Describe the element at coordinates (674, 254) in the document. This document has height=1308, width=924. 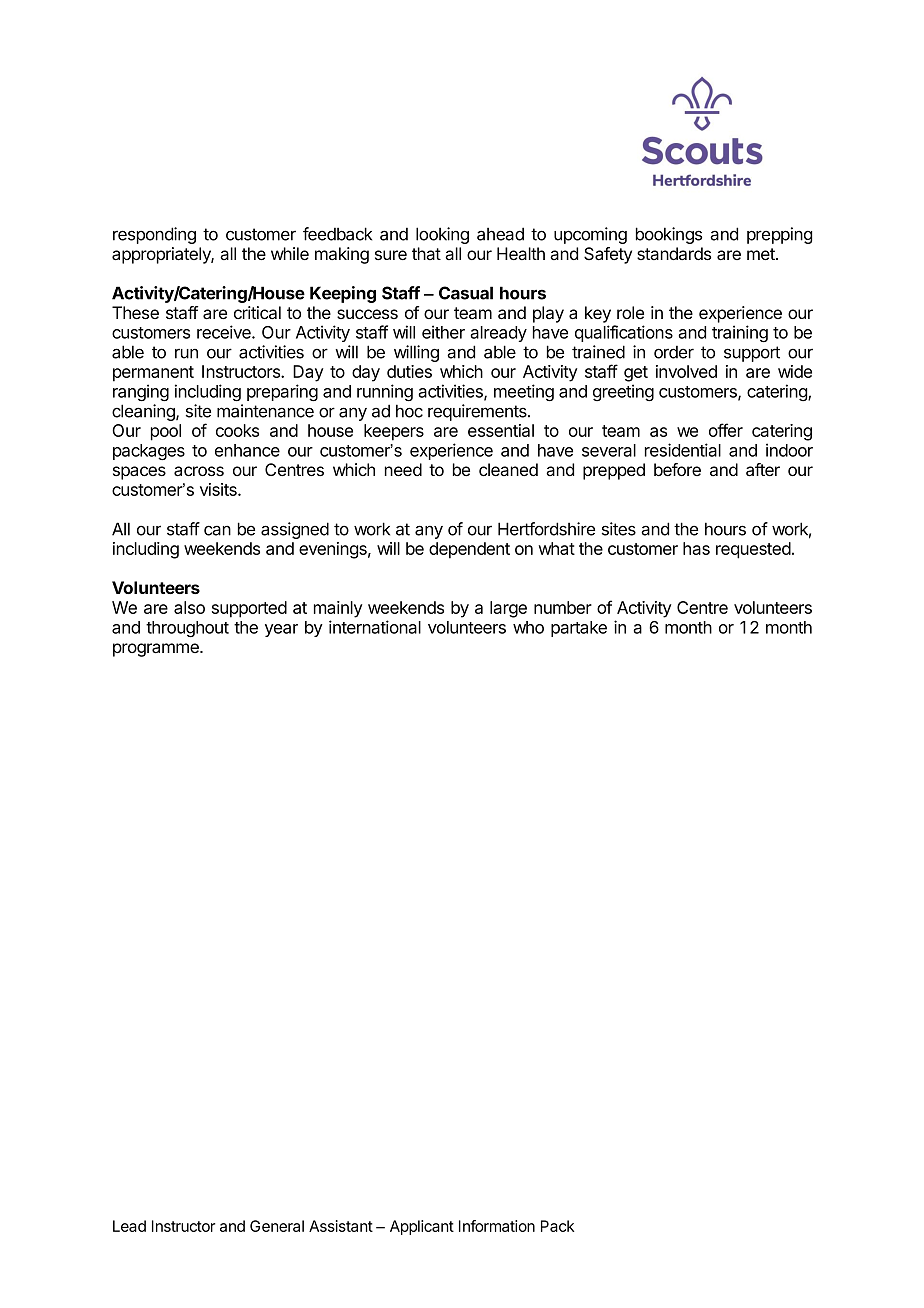
I see `standards` at that location.
